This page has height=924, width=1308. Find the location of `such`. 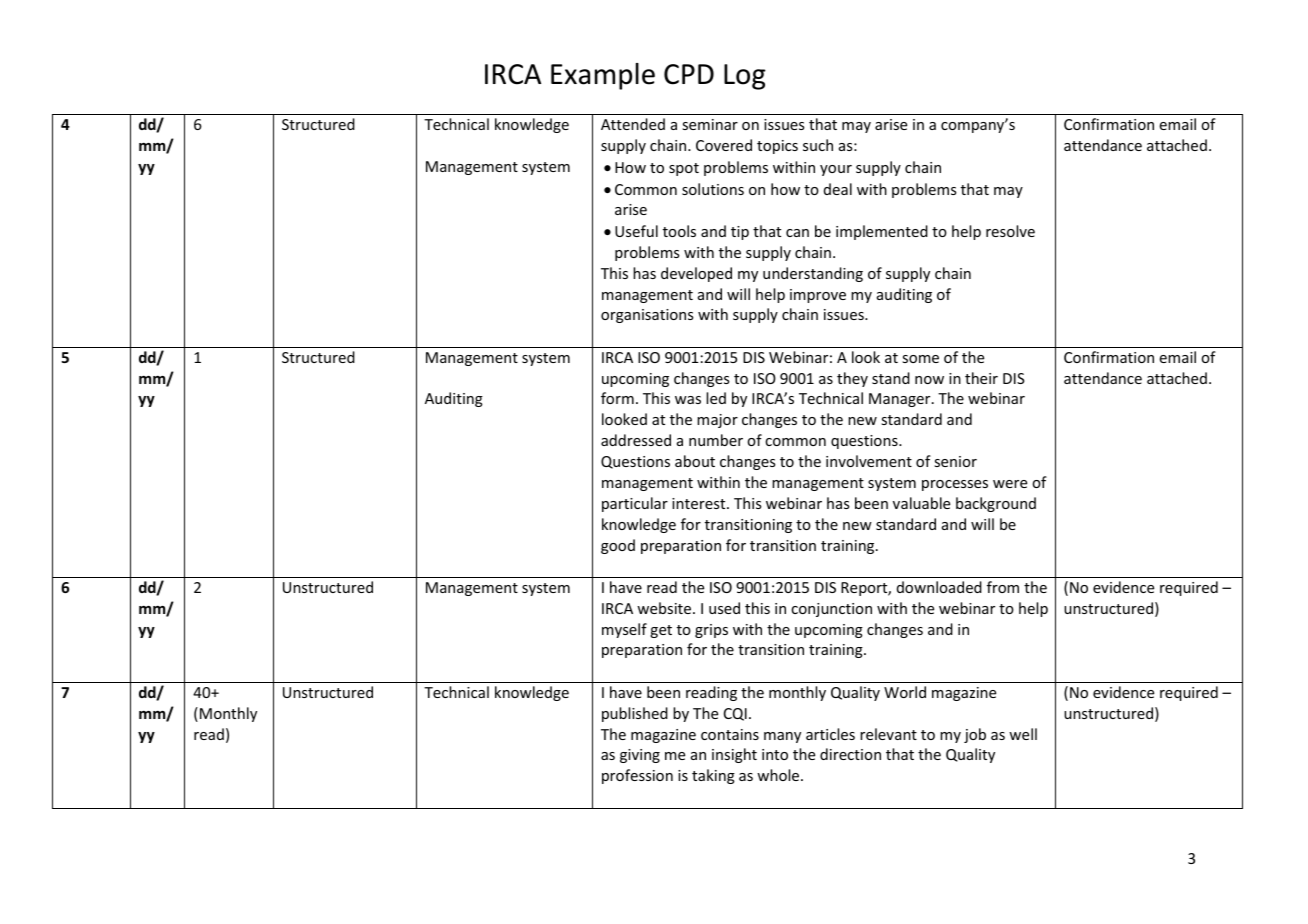

such is located at coordinates (818, 145).
